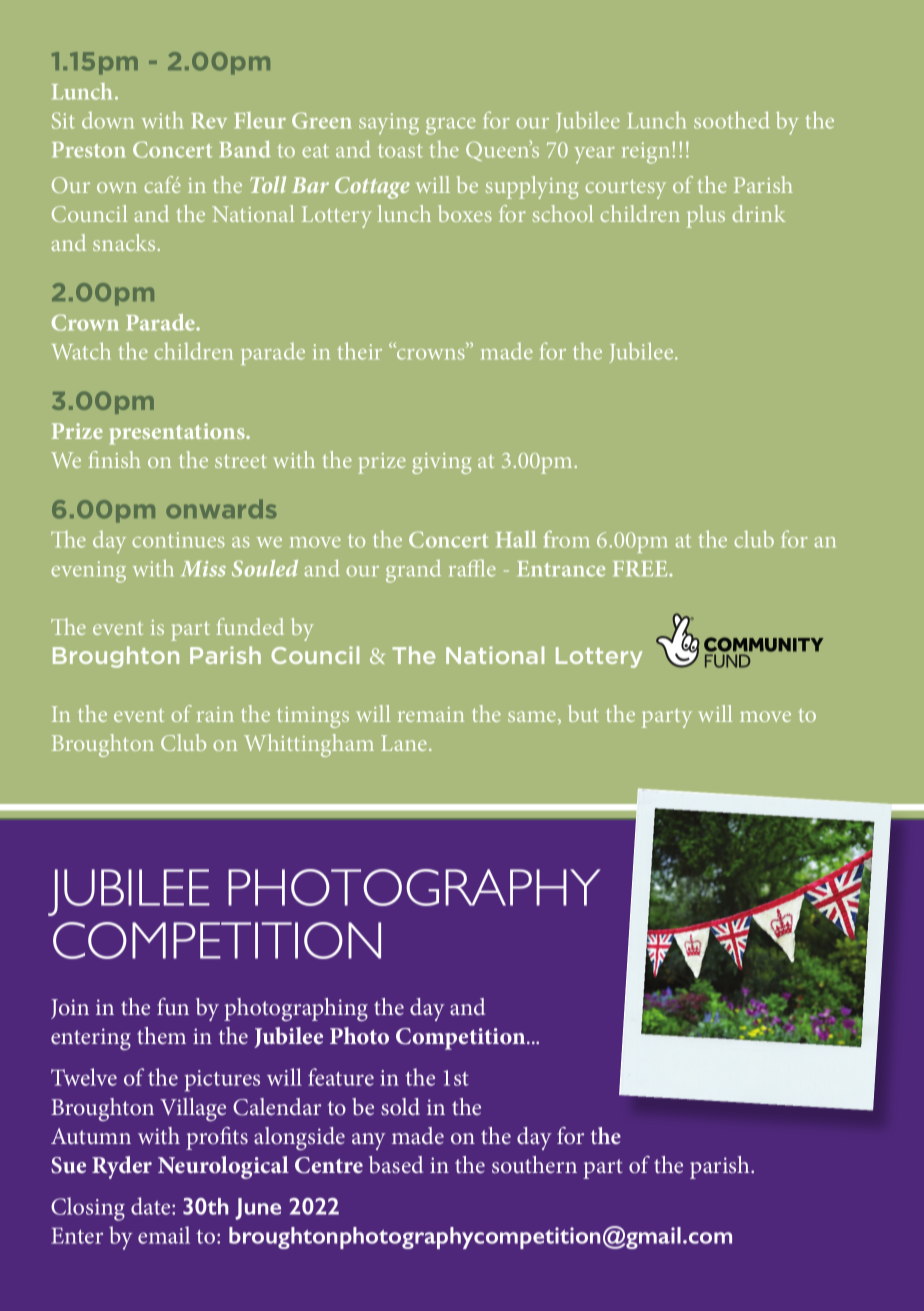 Image resolution: width=924 pixels, height=1311 pixels. Describe the element at coordinates (396, 1164) in the page. I see `based` at that location.
